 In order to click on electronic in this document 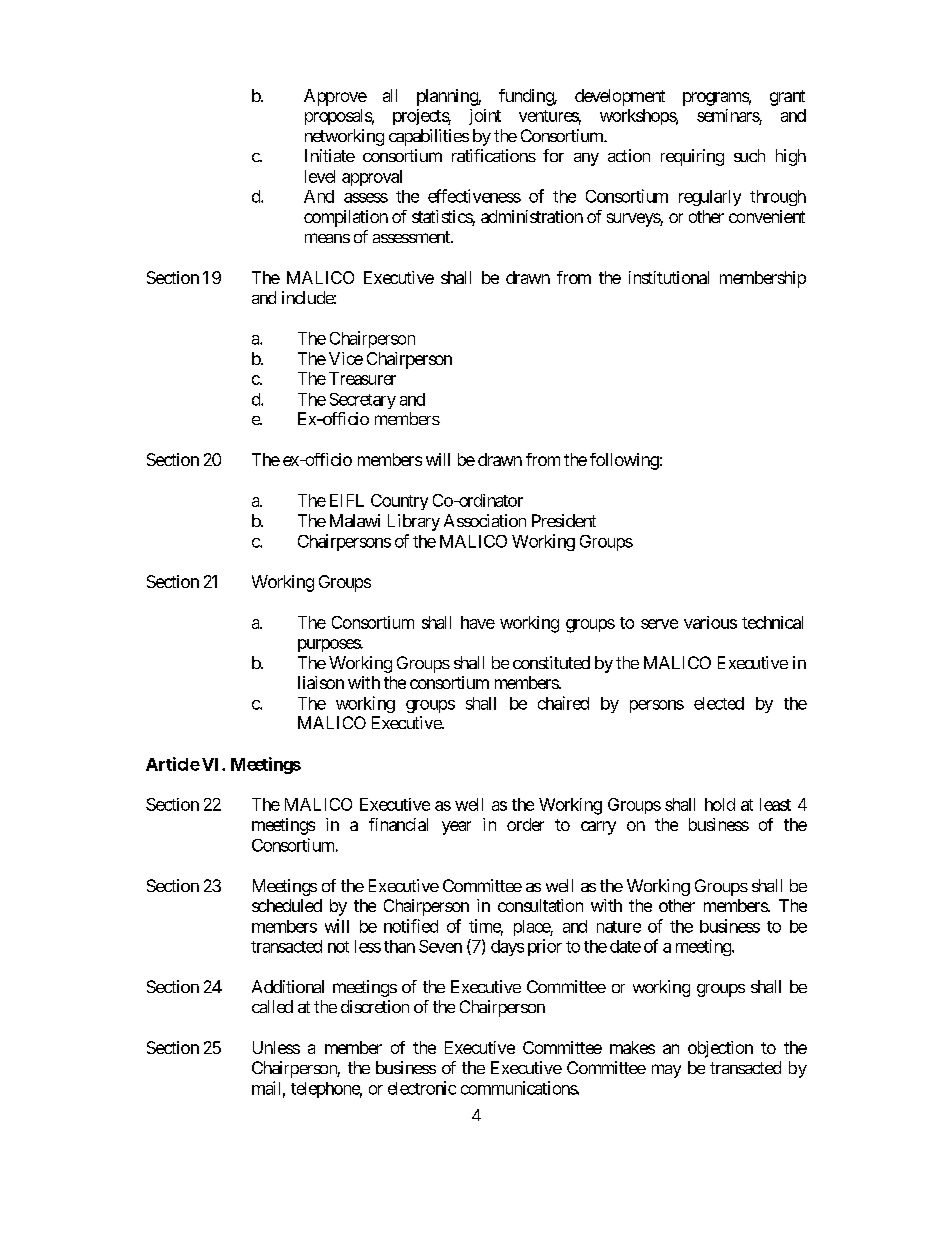, I will do `click(422, 1088)`.
